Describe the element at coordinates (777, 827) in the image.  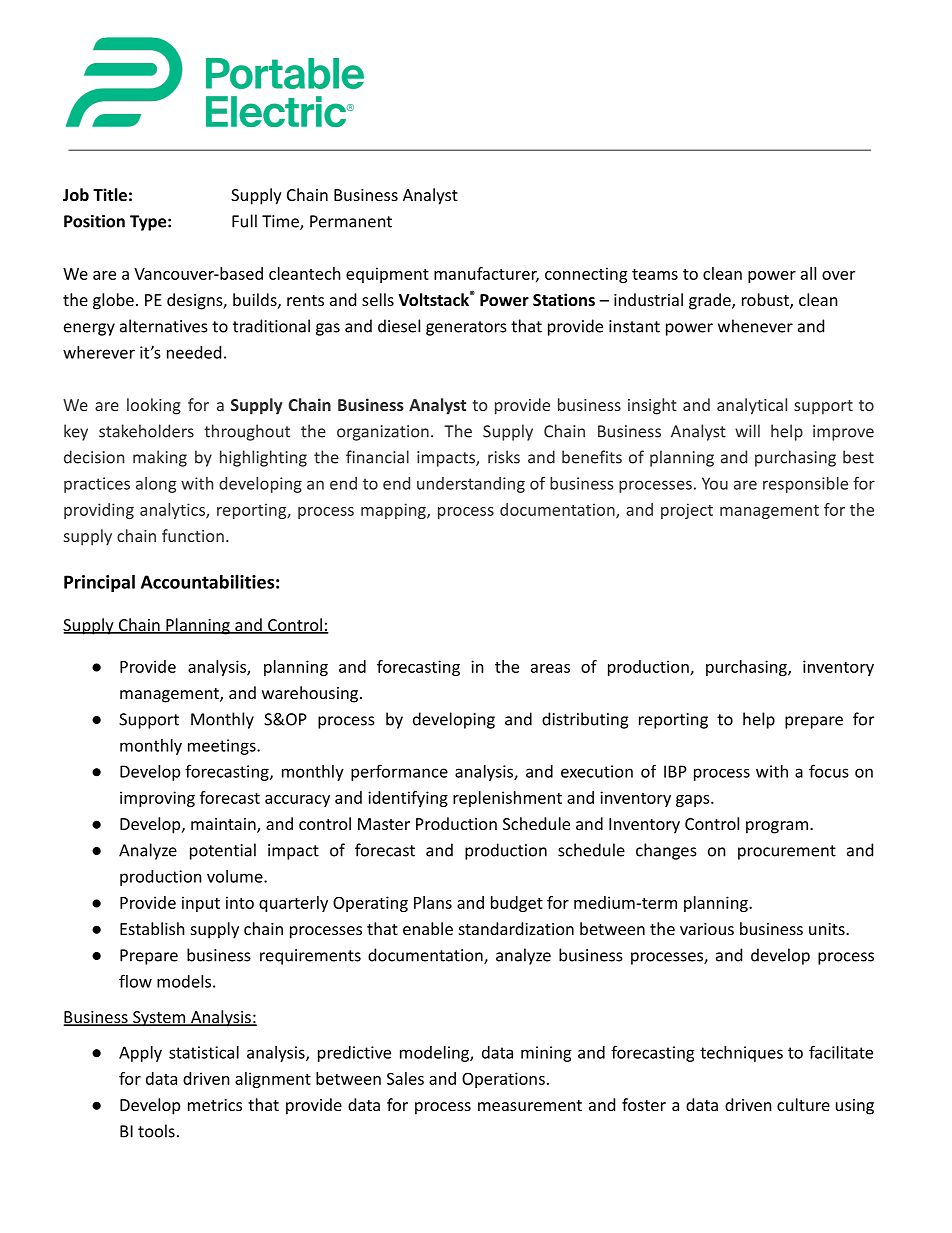
I see `program` at that location.
